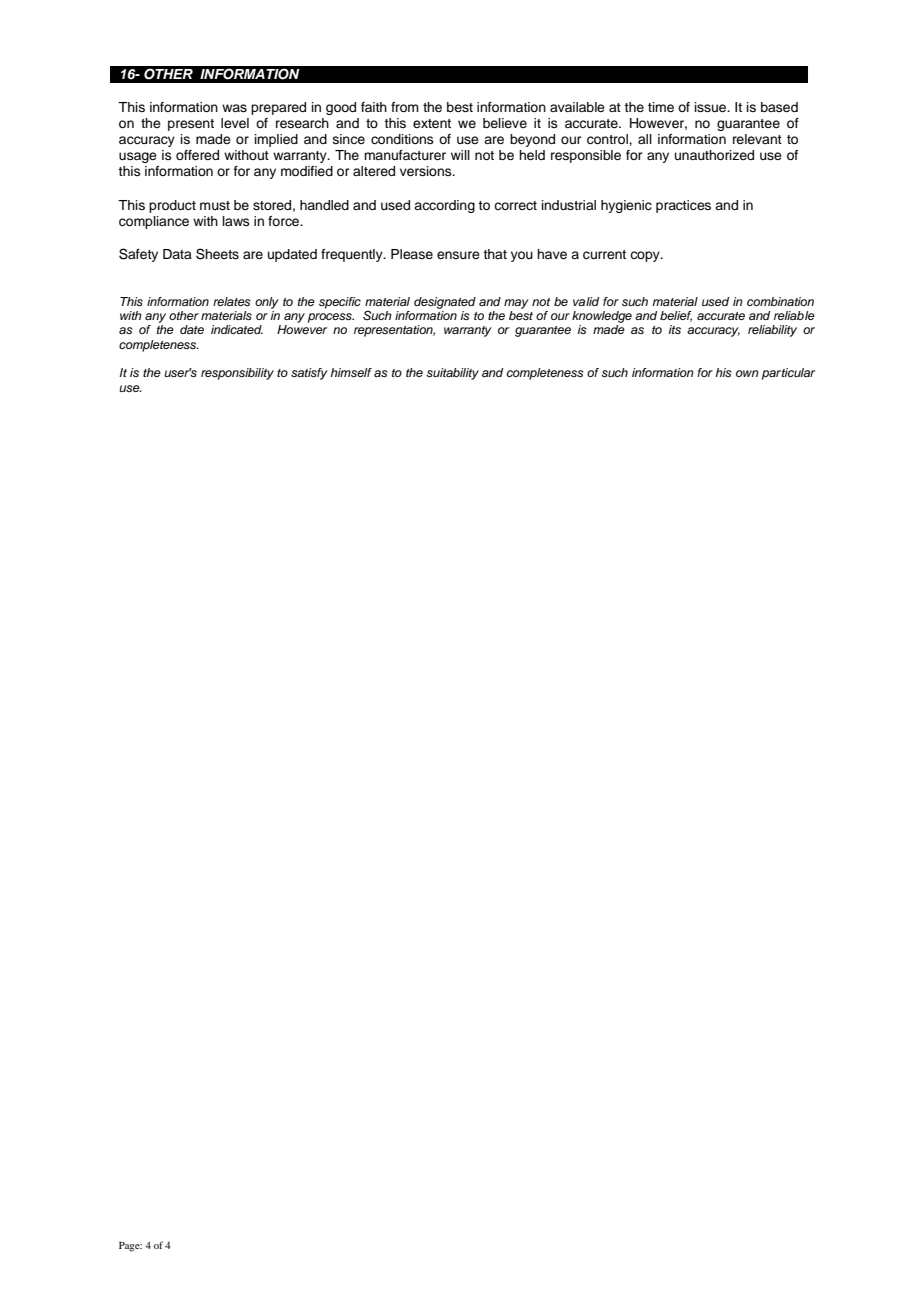 The width and height of the screenshot is (924, 1307). What do you see at coordinates (130, 1247) in the screenshot?
I see `Page` at bounding box center [130, 1247].
